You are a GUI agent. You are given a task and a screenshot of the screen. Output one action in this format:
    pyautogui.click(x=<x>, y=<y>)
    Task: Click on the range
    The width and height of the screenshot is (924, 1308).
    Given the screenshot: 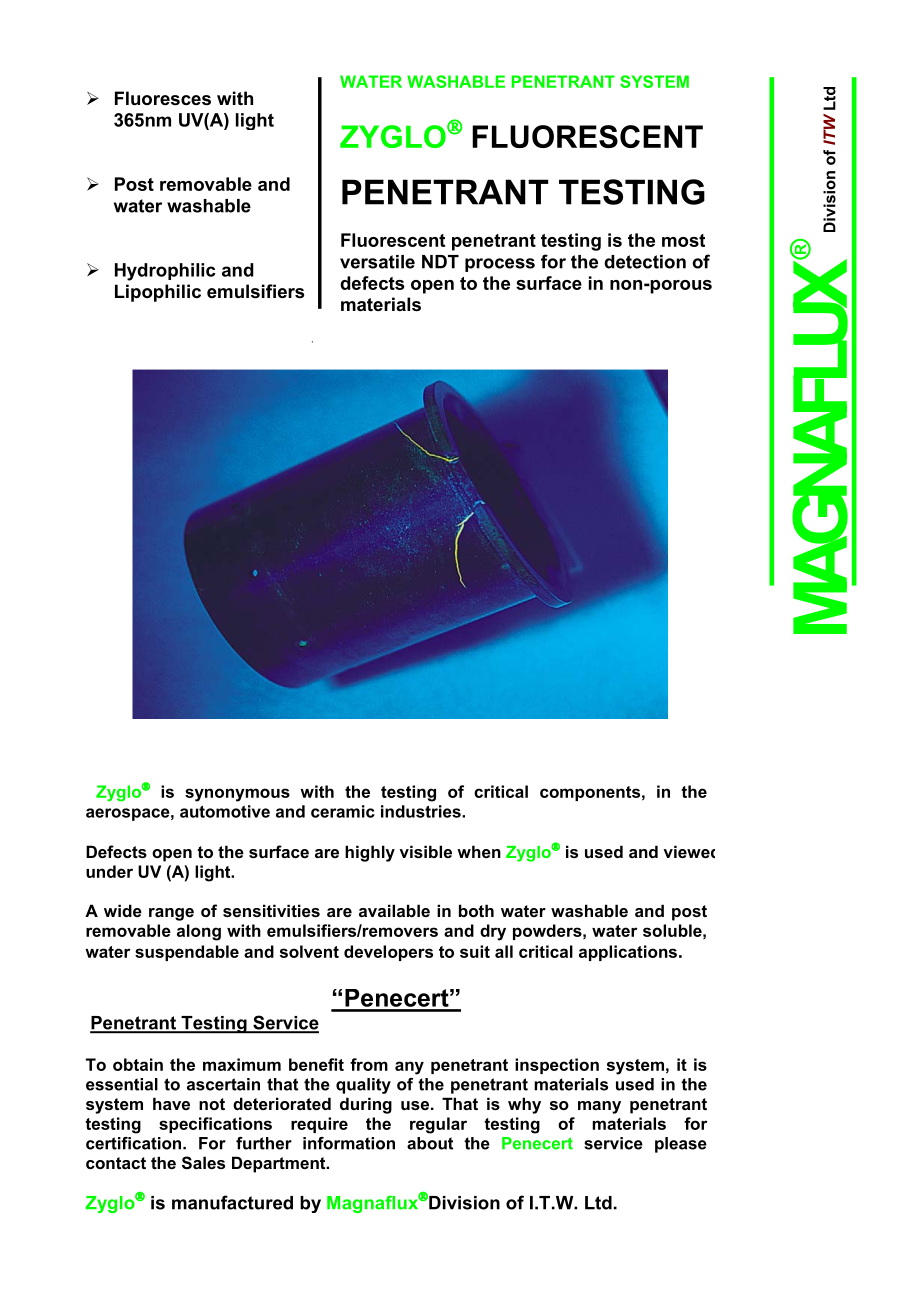 What is the action you would take?
    pyautogui.click(x=171, y=914)
